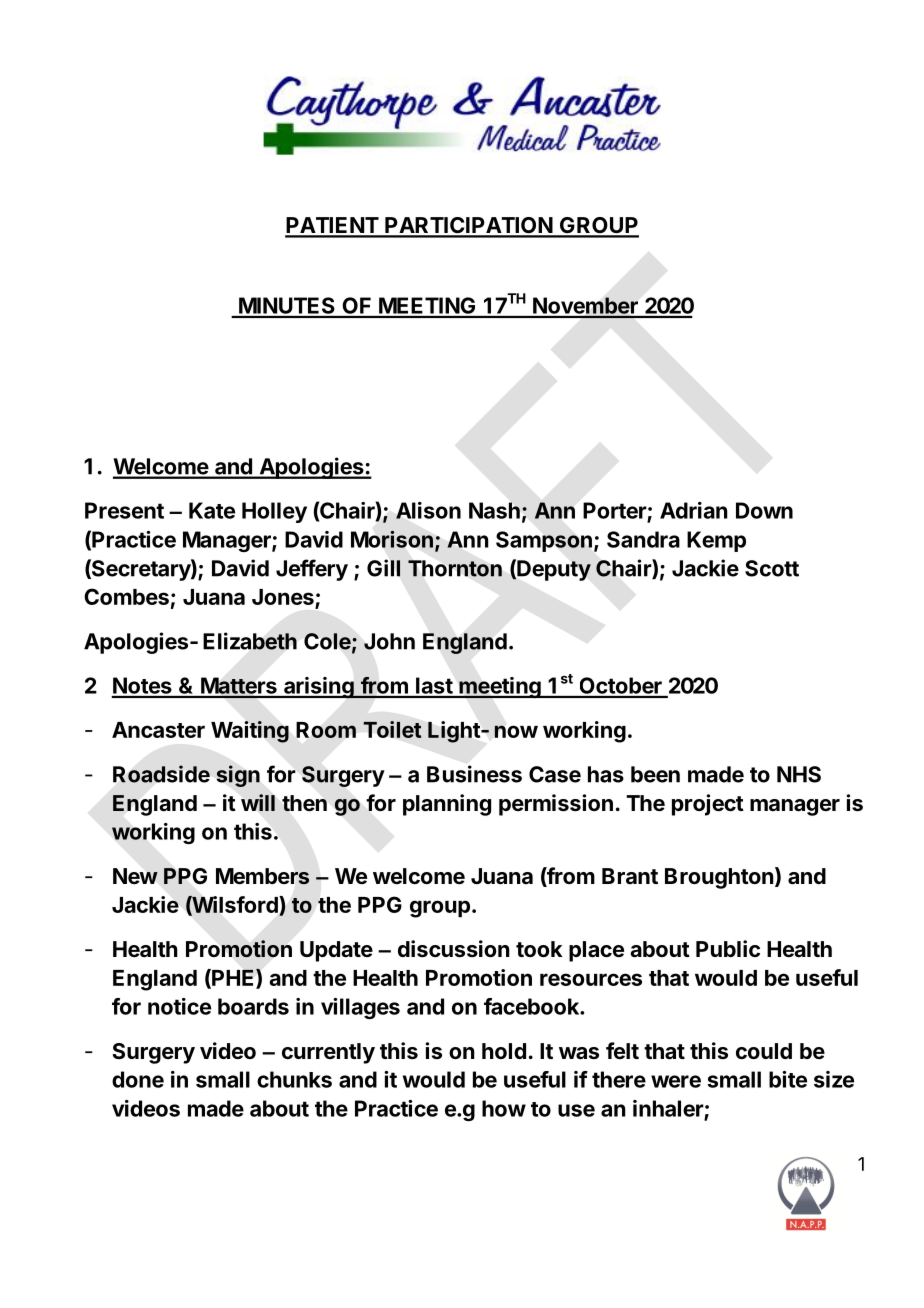 The height and width of the page is (1308, 924). Describe the element at coordinates (258, 802) in the page. I see `will` at that location.
